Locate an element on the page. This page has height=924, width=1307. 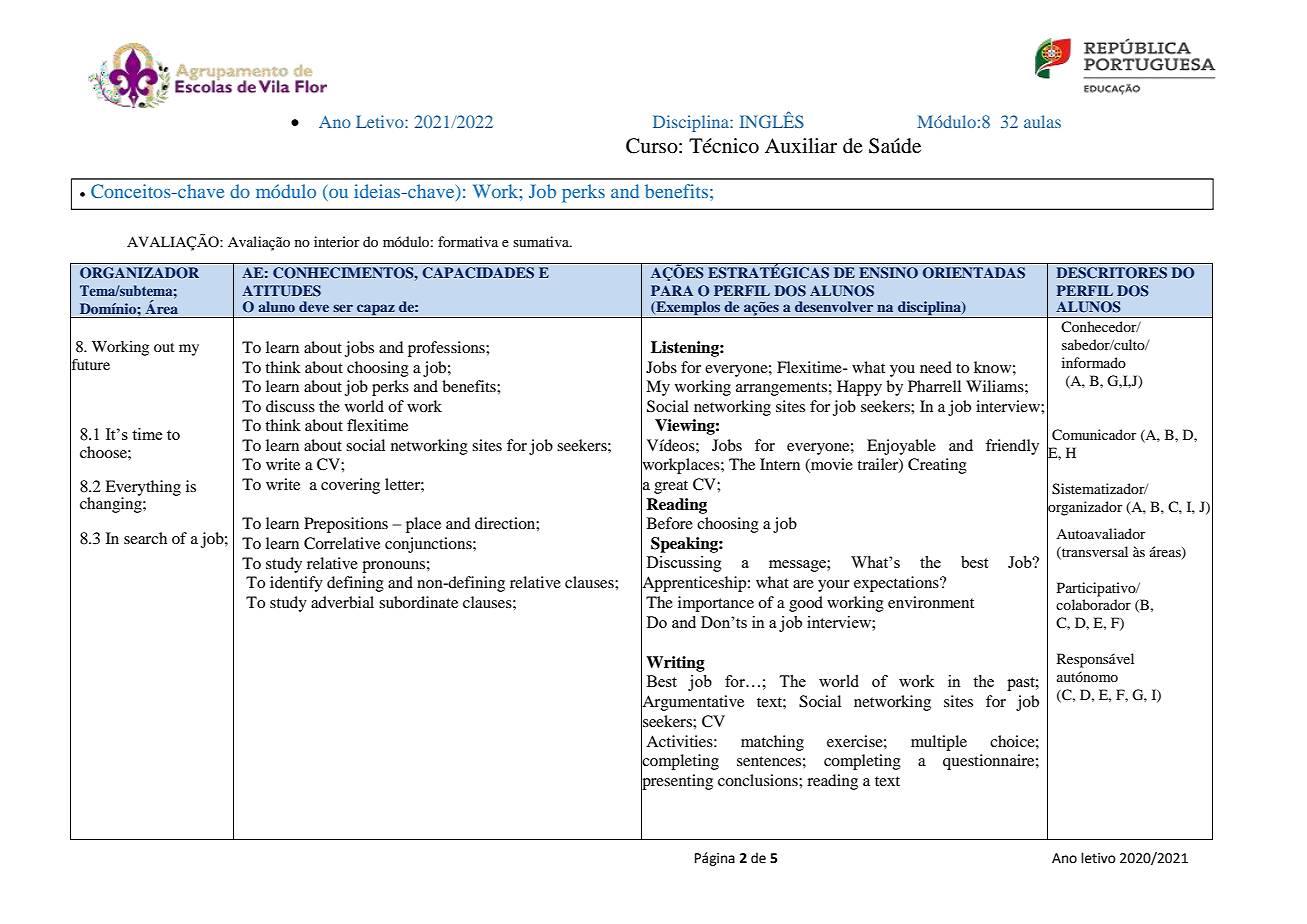
conclusions is located at coordinates (759, 780).
